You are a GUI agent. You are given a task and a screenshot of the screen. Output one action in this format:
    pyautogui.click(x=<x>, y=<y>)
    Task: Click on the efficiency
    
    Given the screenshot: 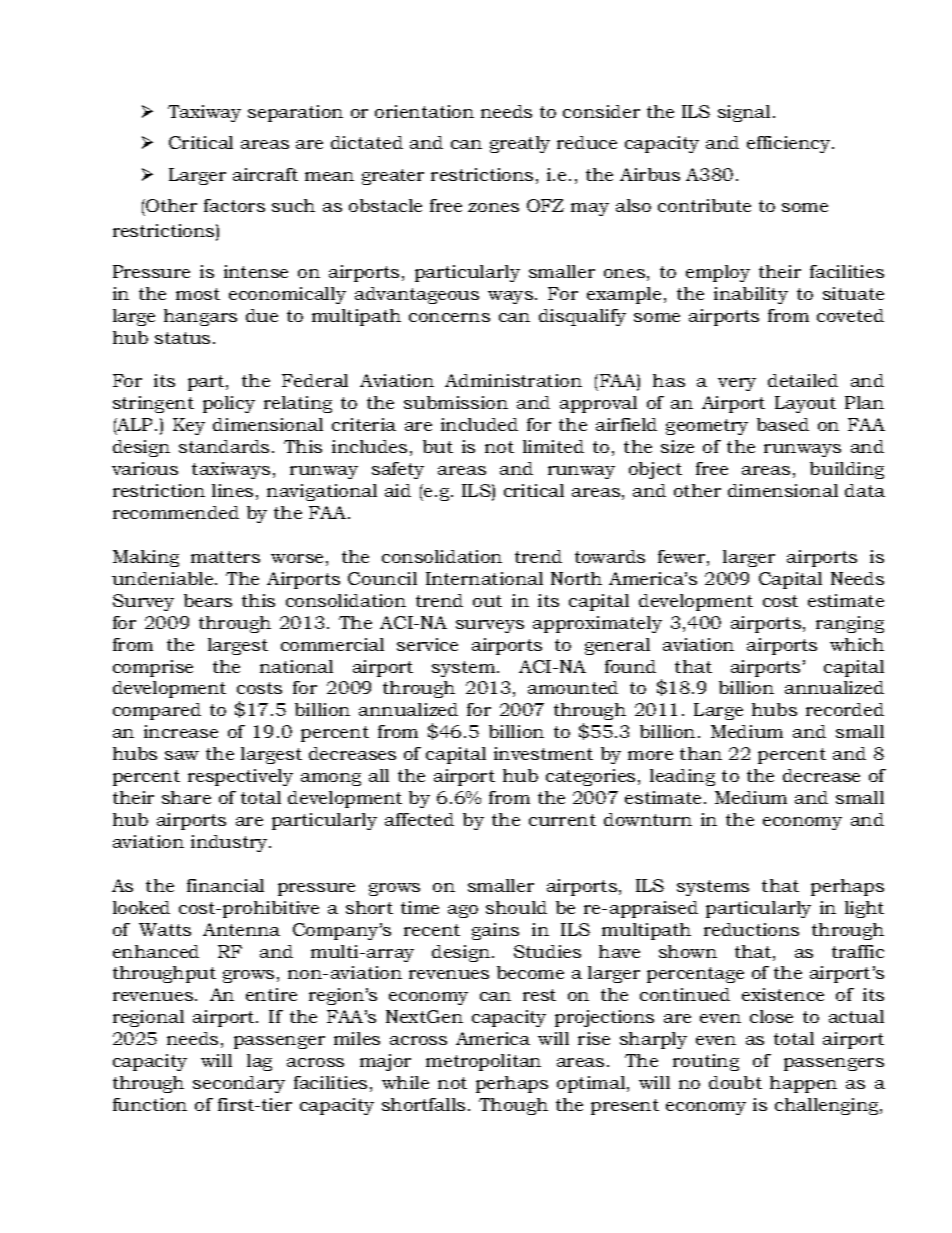 What is the action you would take?
    pyautogui.click(x=790, y=144)
